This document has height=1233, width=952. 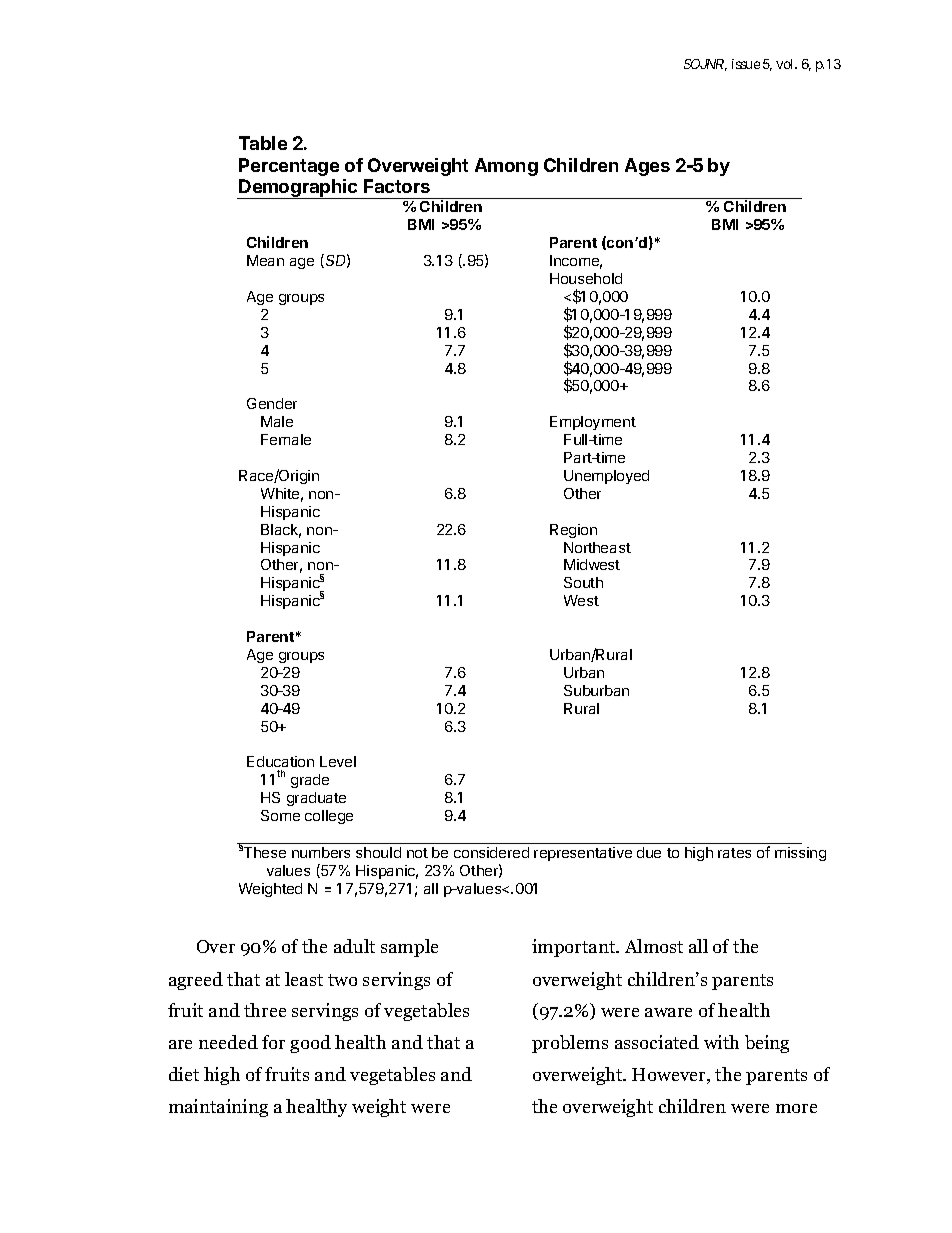 I want to click on rates, so click(x=734, y=853).
